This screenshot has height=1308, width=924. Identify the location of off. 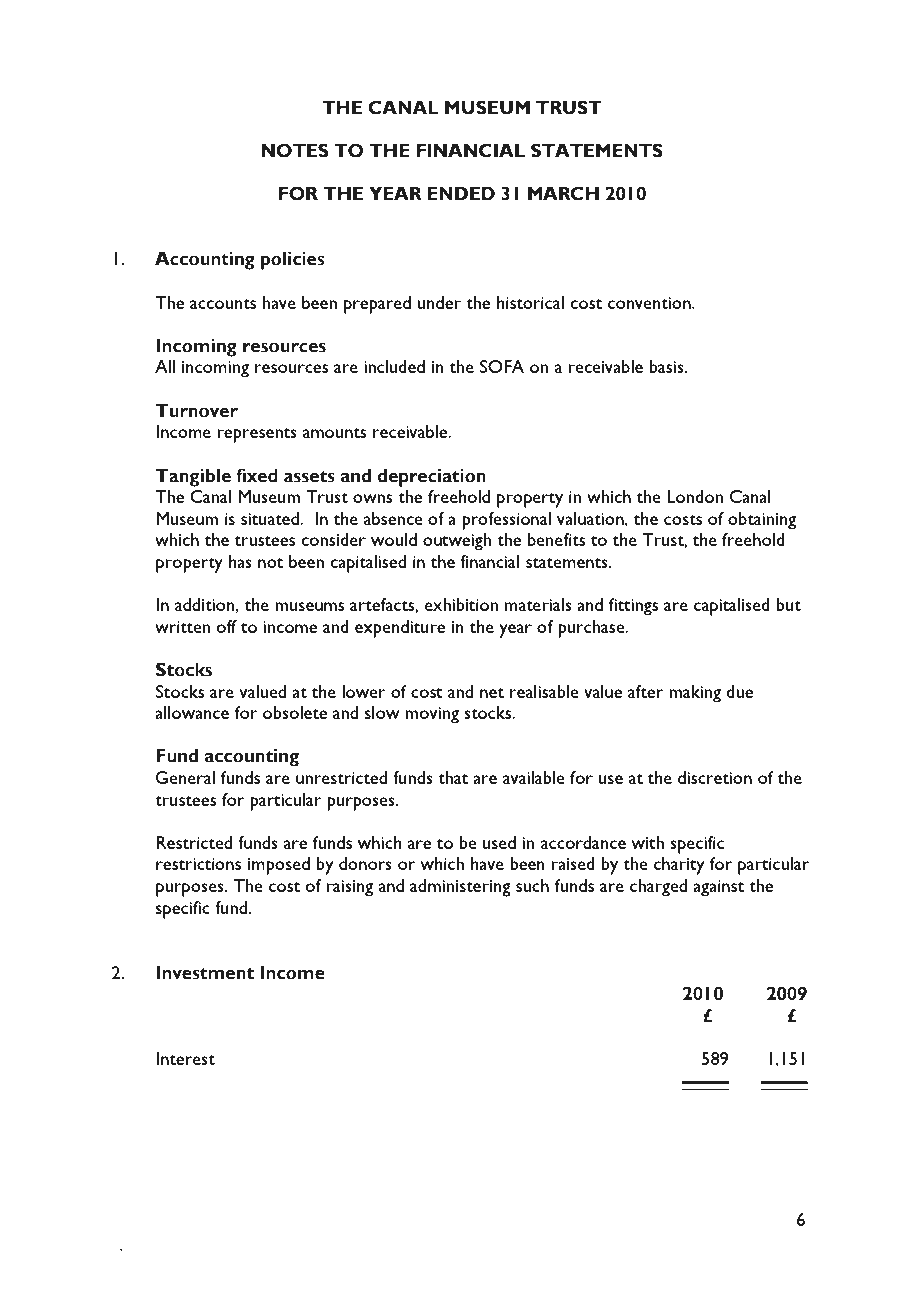
(226, 626).
